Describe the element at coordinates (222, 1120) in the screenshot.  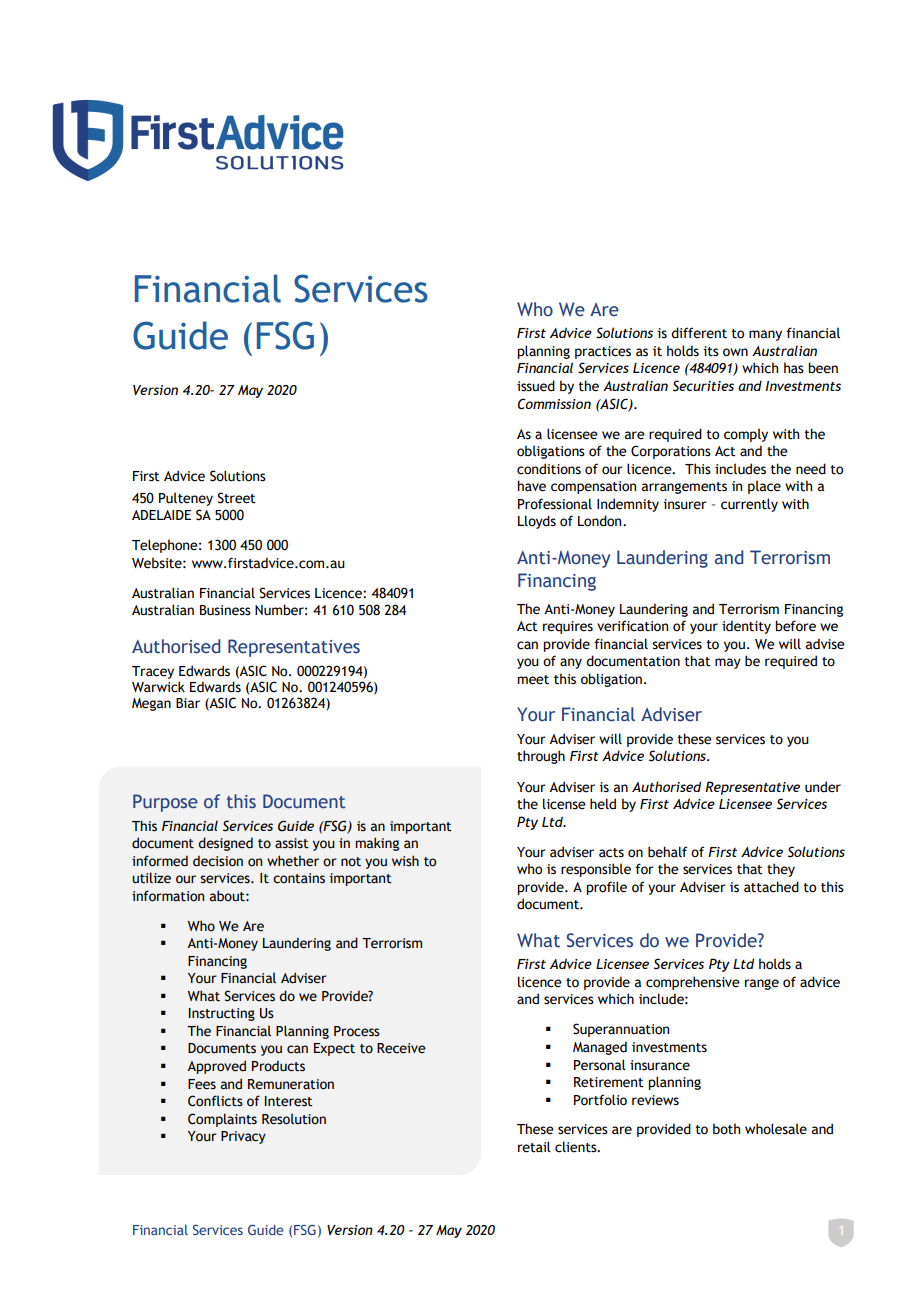
I see `Complaints` at that location.
